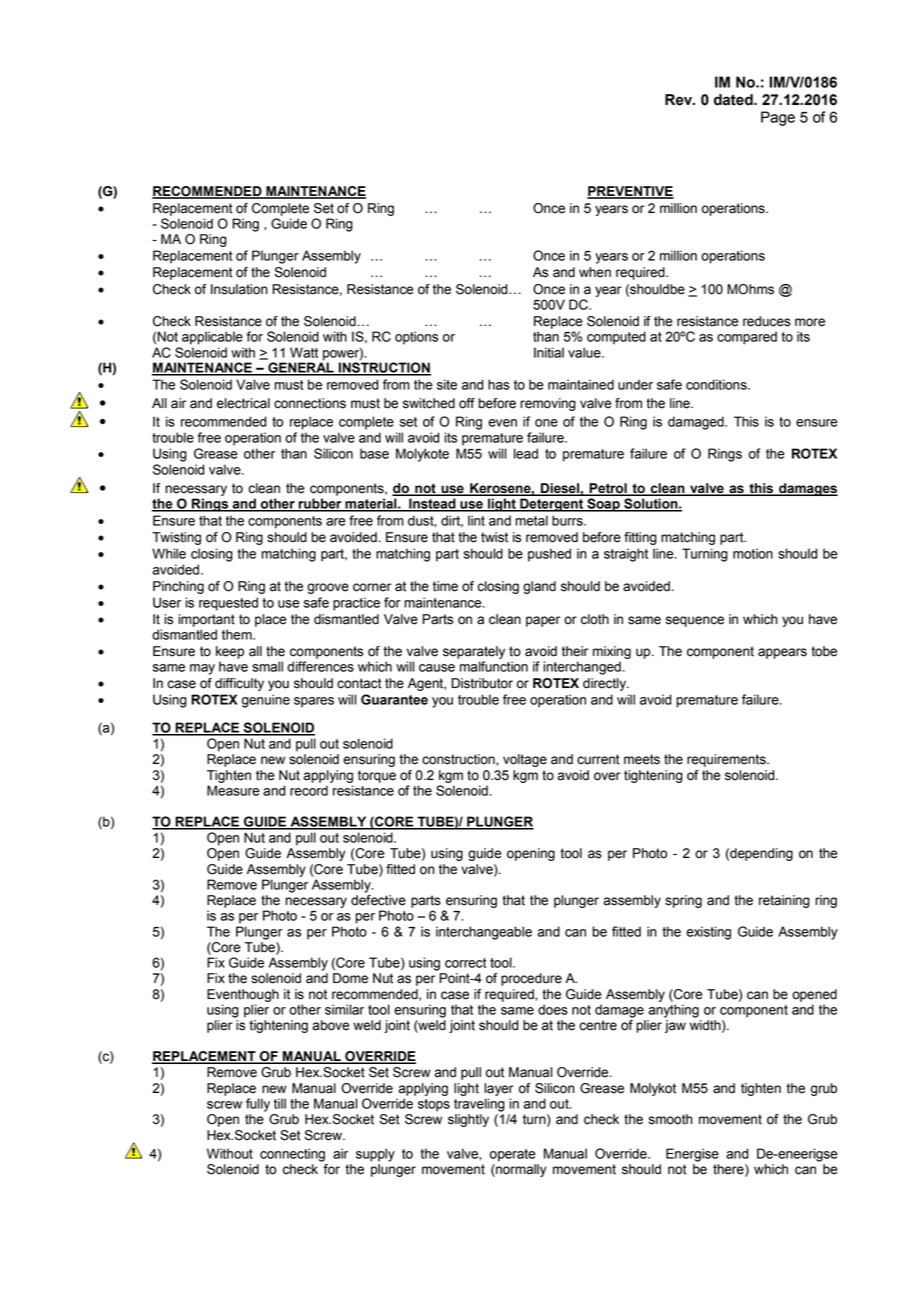 This screenshot has height=1308, width=924. I want to click on fully, so click(258, 1105).
